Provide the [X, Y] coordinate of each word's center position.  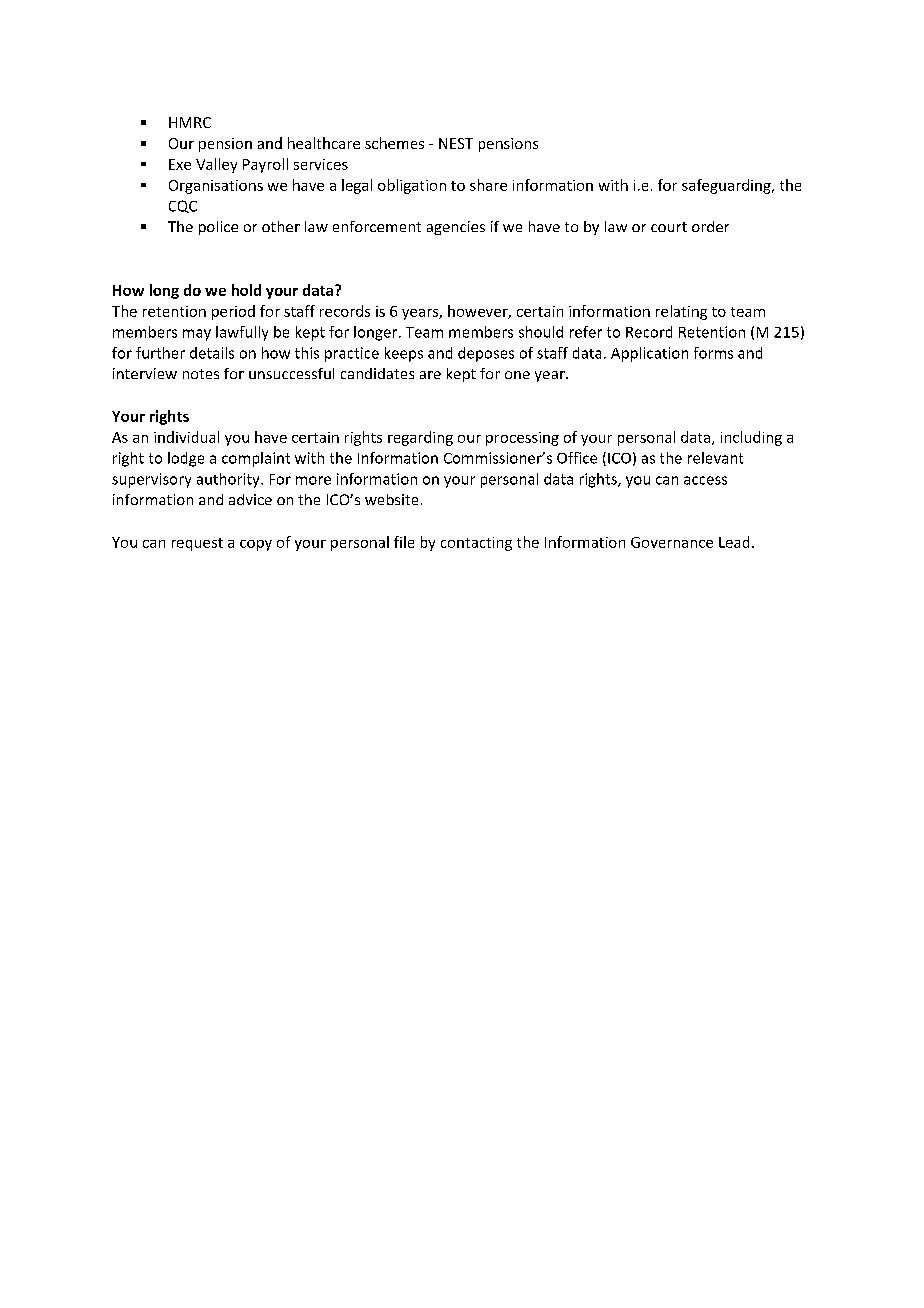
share [488, 185]
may [197, 335]
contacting [476, 544]
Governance [672, 542]
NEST [456, 143]
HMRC [190, 122]
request [197, 544]
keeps [404, 354]
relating [681, 312]
